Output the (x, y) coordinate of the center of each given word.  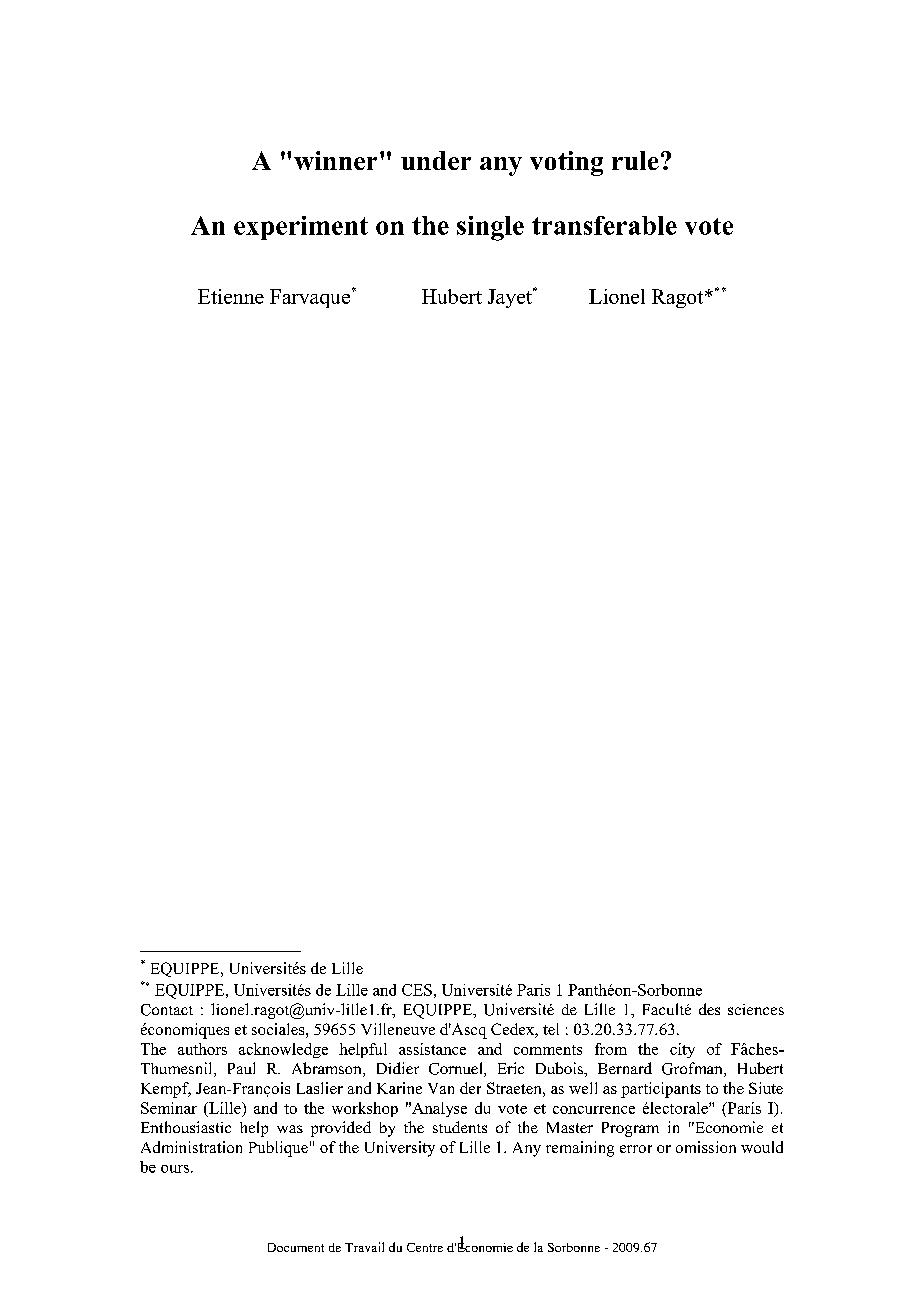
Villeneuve (398, 1029)
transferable (604, 225)
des (709, 1009)
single (490, 228)
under (436, 160)
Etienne (231, 296)
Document (296, 1247)
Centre (425, 1247)
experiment (301, 228)
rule (635, 160)
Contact (167, 1010)
